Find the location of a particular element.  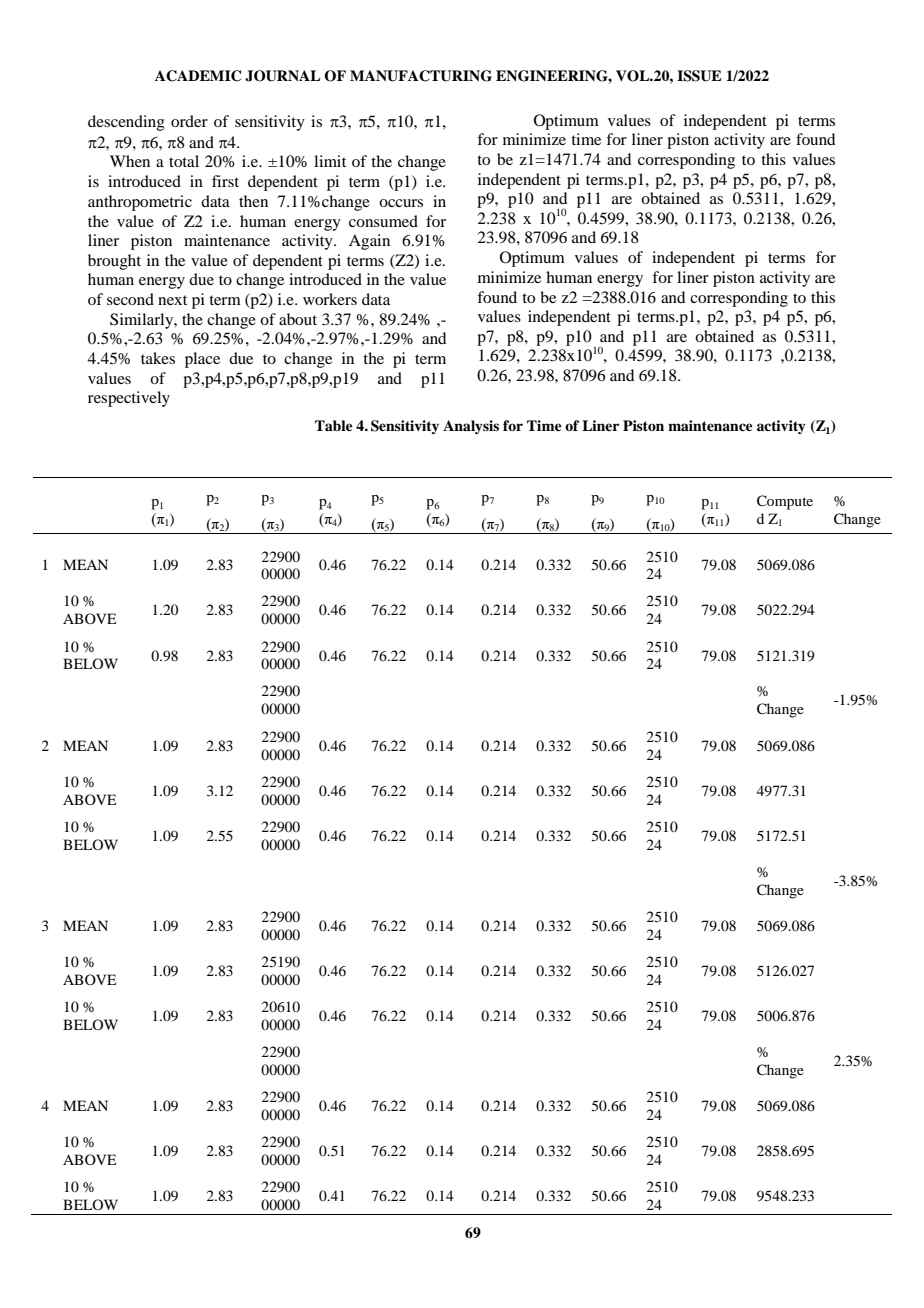

about is located at coordinates (298, 319).
